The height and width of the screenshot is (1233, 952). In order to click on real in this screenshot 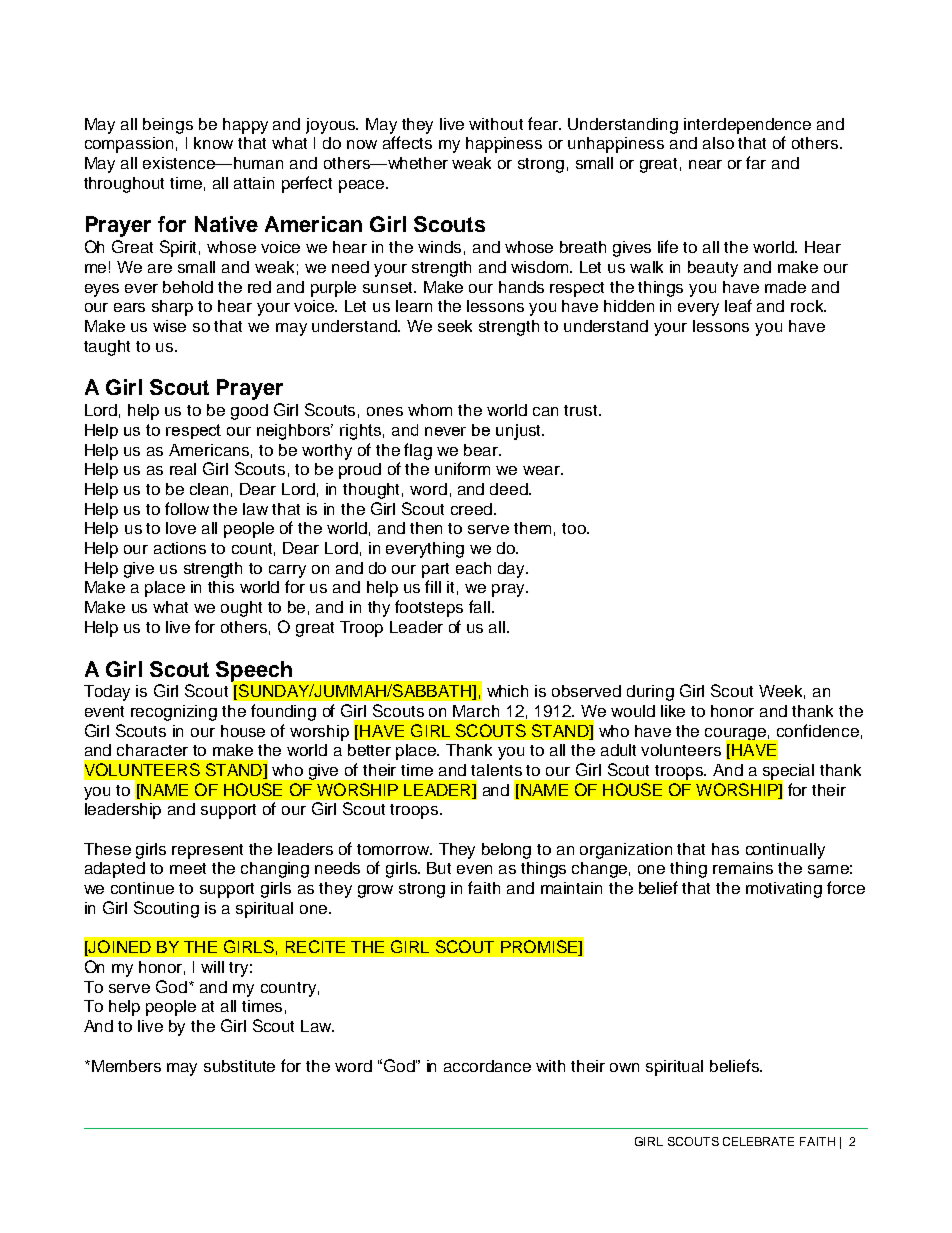, I will do `click(183, 469)`.
